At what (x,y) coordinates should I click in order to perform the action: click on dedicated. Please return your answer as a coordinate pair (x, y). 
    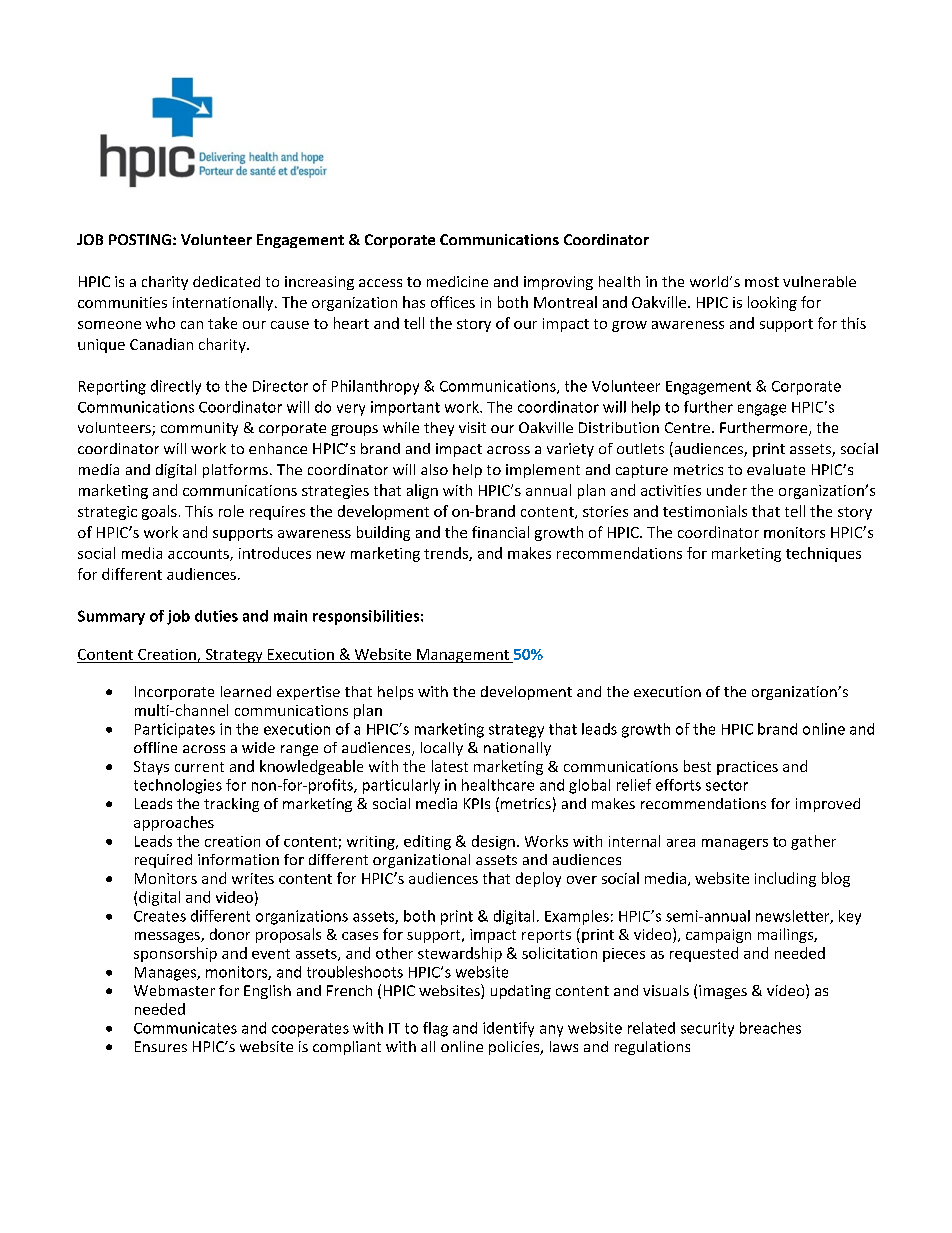
    Looking at the image, I should click on (226, 281).
